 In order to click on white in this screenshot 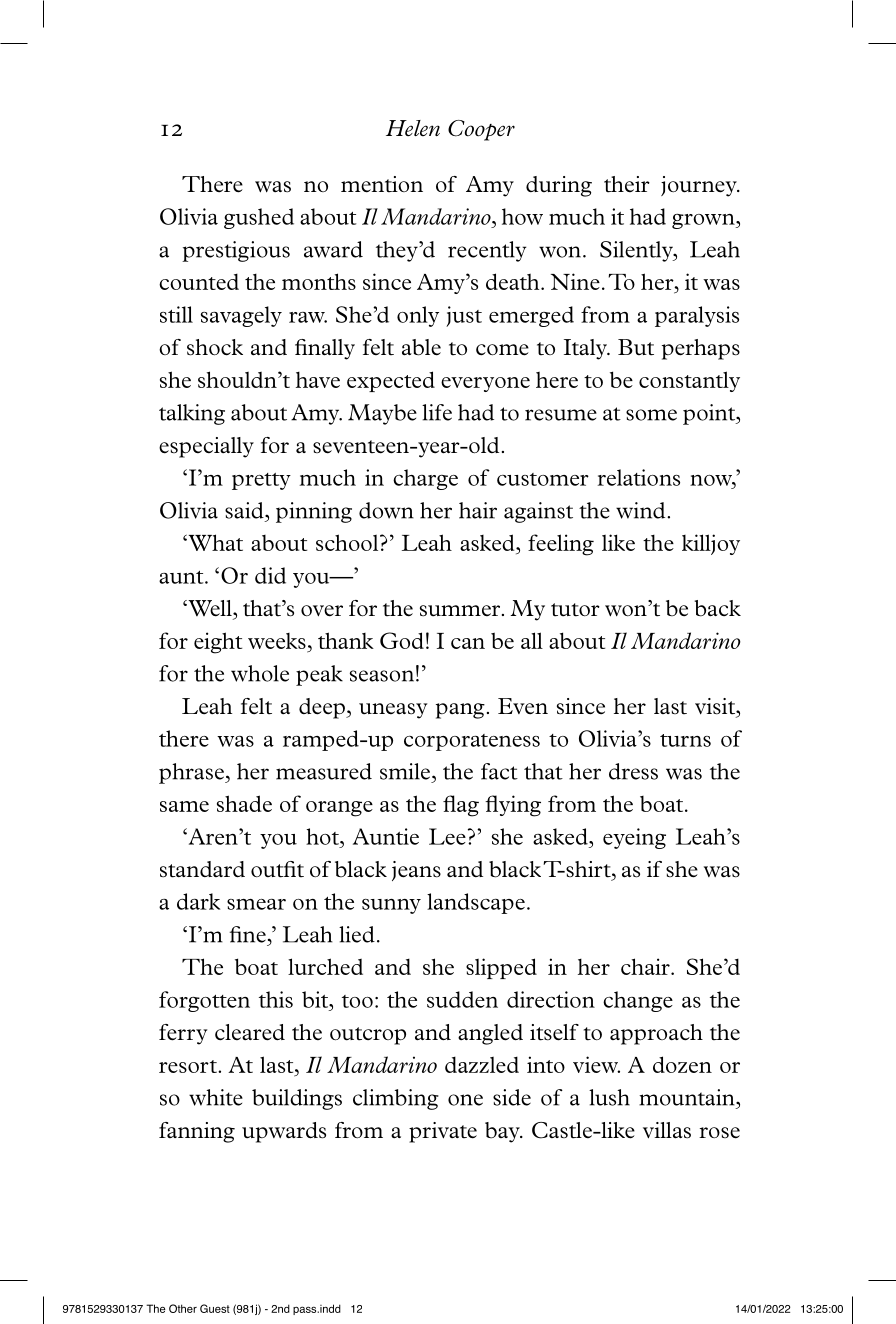, I will do `click(216, 1097)`.
